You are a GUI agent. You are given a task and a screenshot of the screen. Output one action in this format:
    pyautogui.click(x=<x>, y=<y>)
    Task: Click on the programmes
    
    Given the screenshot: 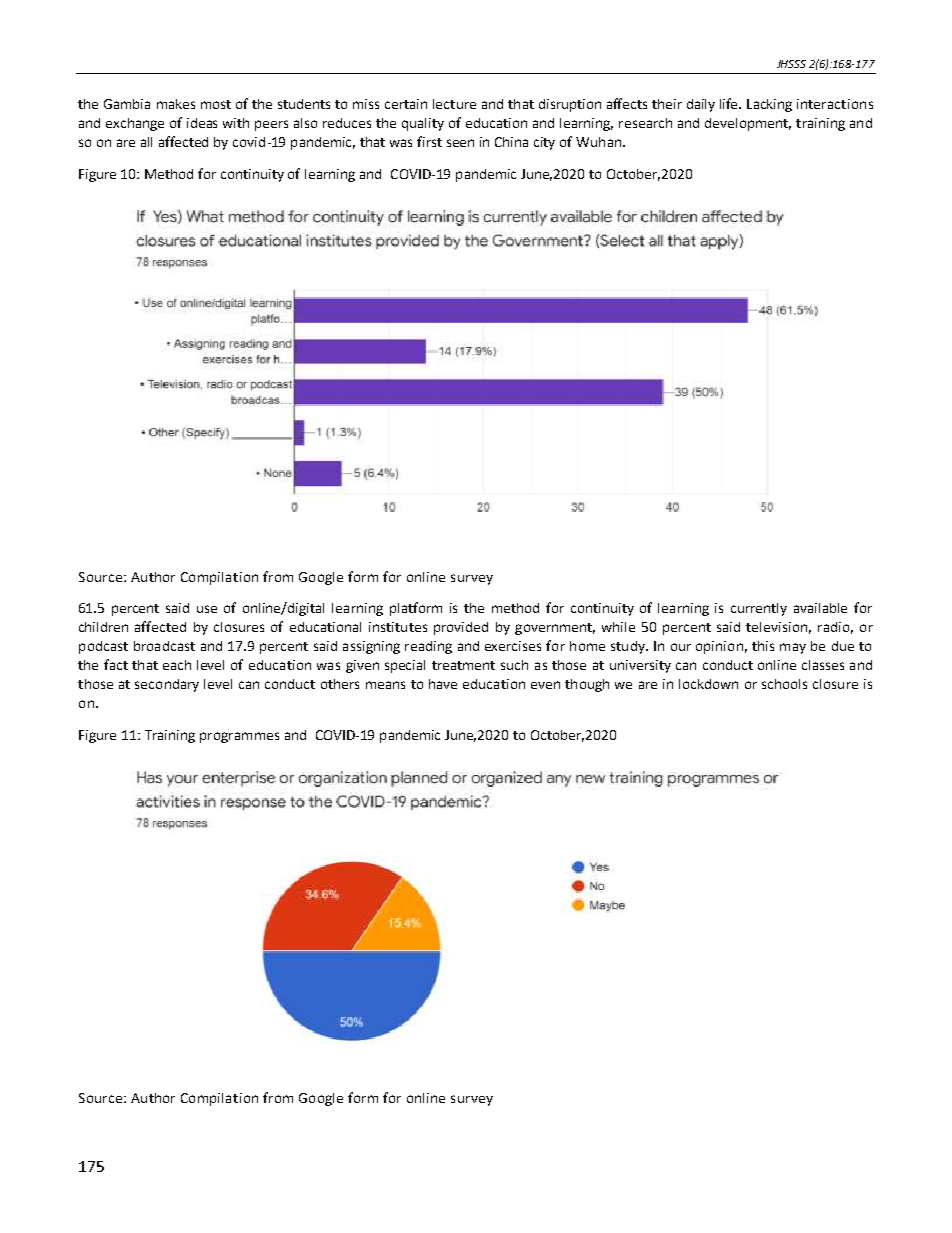 What is the action you would take?
    pyautogui.click(x=239, y=737)
